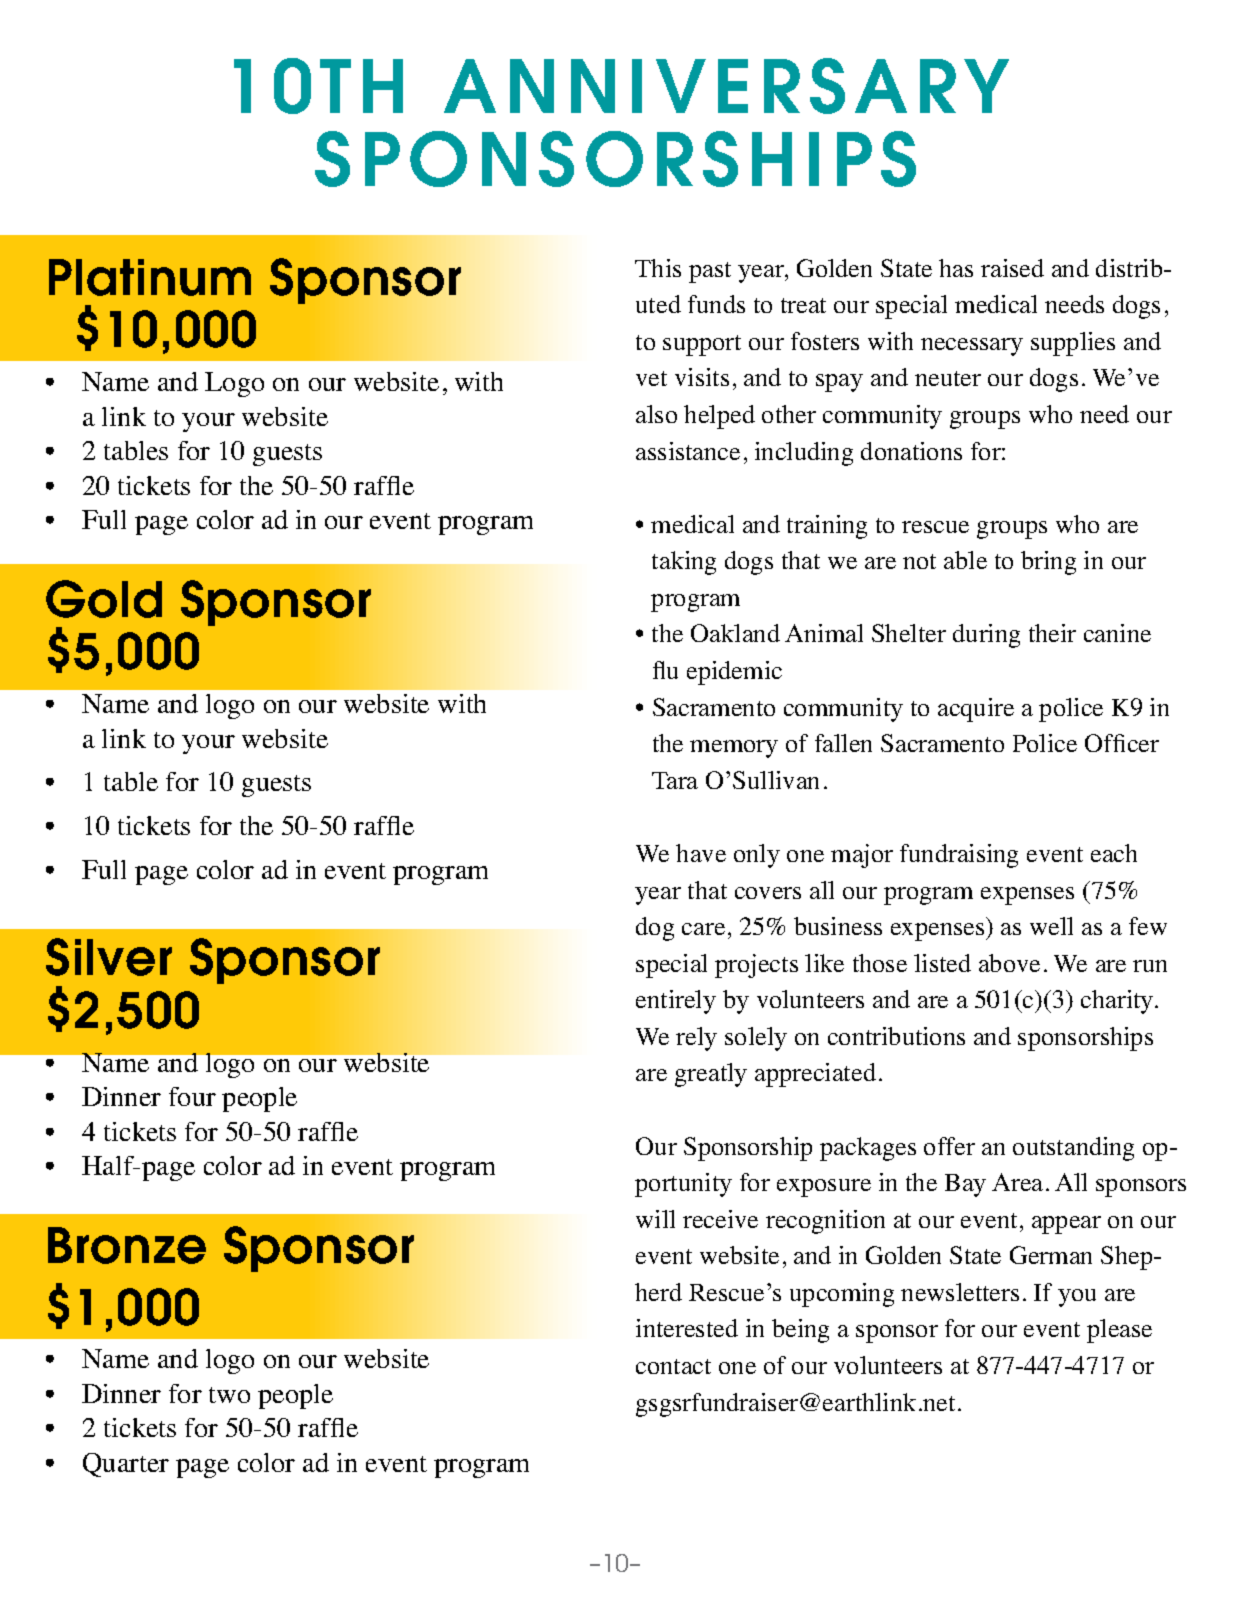 The width and height of the image is (1243, 1609). Describe the element at coordinates (735, 633) in the image. I see `Oakland` at that location.
